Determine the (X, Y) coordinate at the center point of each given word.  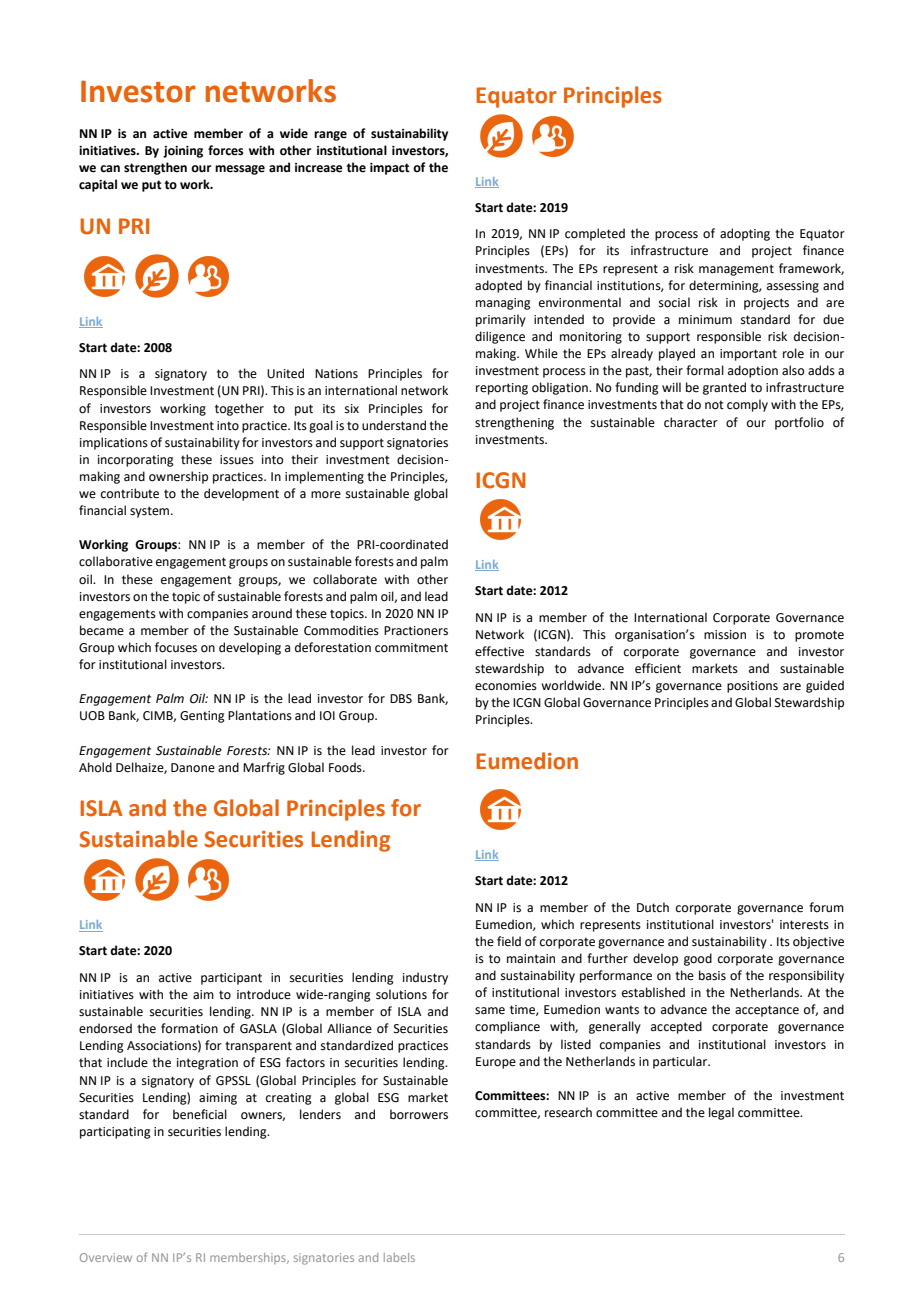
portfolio (799, 423)
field (509, 941)
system (151, 512)
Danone (193, 768)
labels (399, 1257)
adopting (745, 234)
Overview (106, 1257)
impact (390, 169)
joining (183, 152)
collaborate (345, 579)
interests (804, 925)
